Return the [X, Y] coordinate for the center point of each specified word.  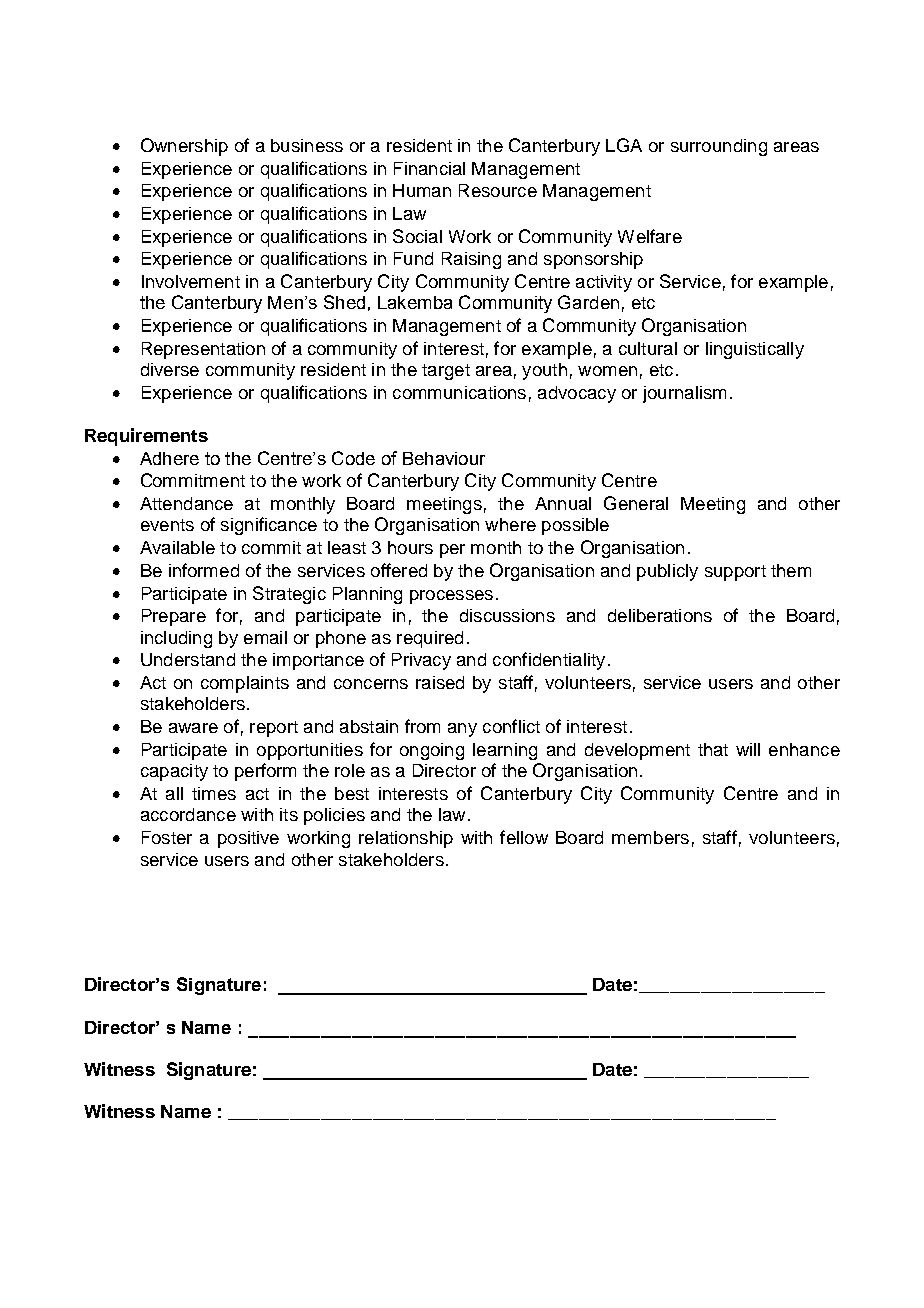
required [430, 639]
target [446, 372]
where [510, 524]
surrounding [719, 147]
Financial [429, 168]
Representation [203, 350]
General [636, 503]
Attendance [186, 503]
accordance [188, 814]
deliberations [660, 615]
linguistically [755, 350]
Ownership [184, 147]
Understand [188, 659]
